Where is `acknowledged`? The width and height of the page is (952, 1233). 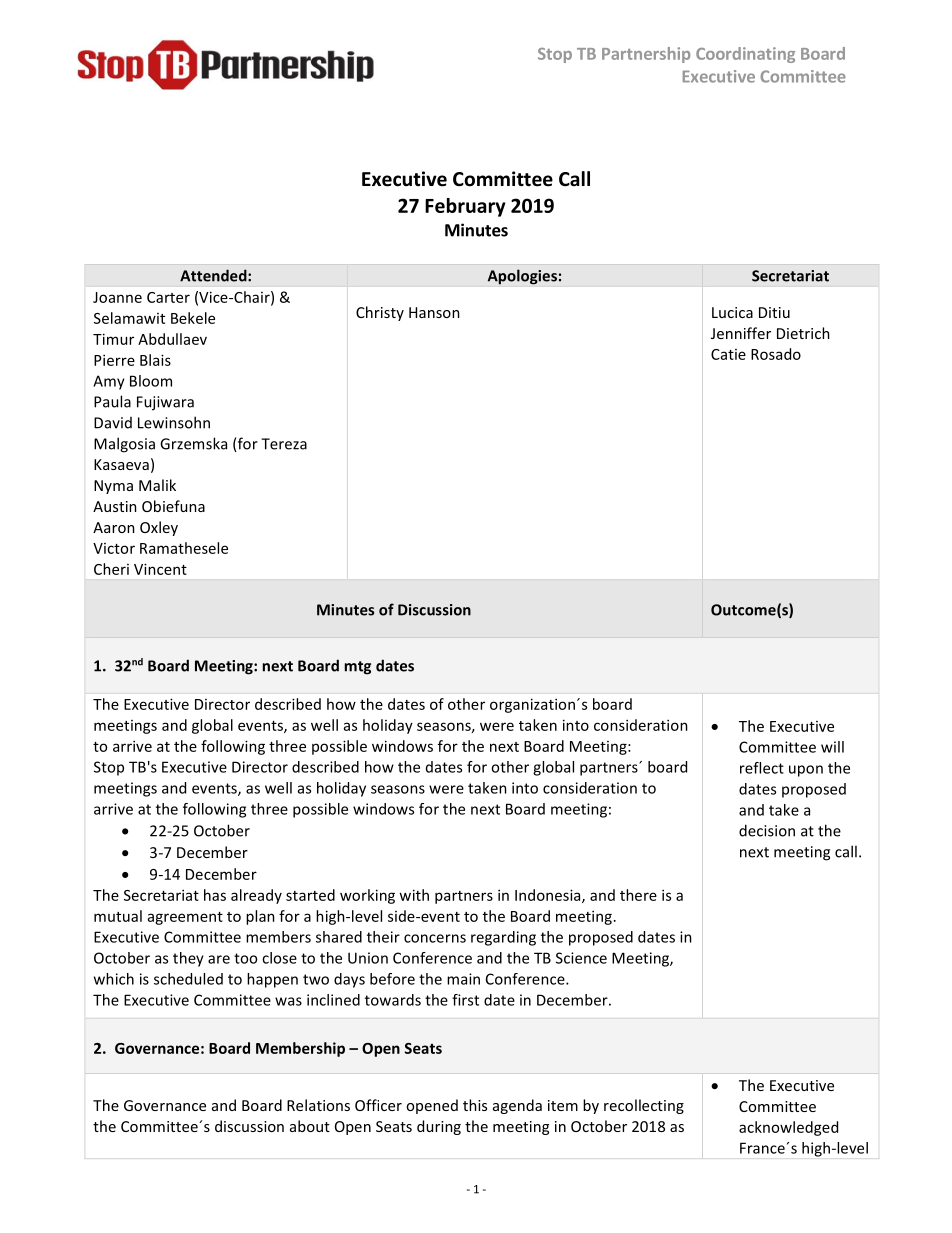
acknowledged is located at coordinates (788, 1128).
